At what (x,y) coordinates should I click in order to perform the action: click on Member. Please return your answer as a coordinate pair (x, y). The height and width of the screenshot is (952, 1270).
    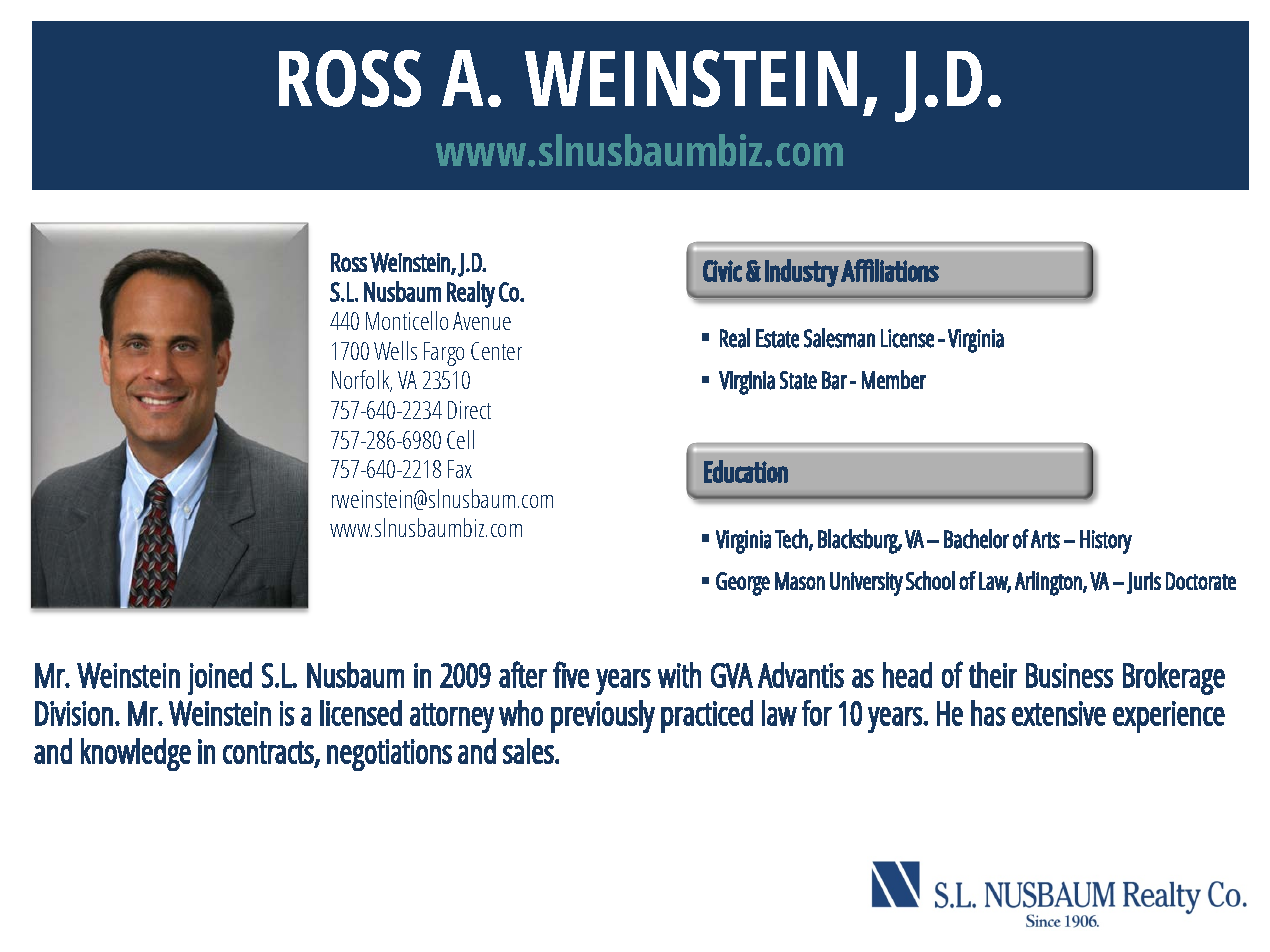
    Looking at the image, I should click on (894, 379).
